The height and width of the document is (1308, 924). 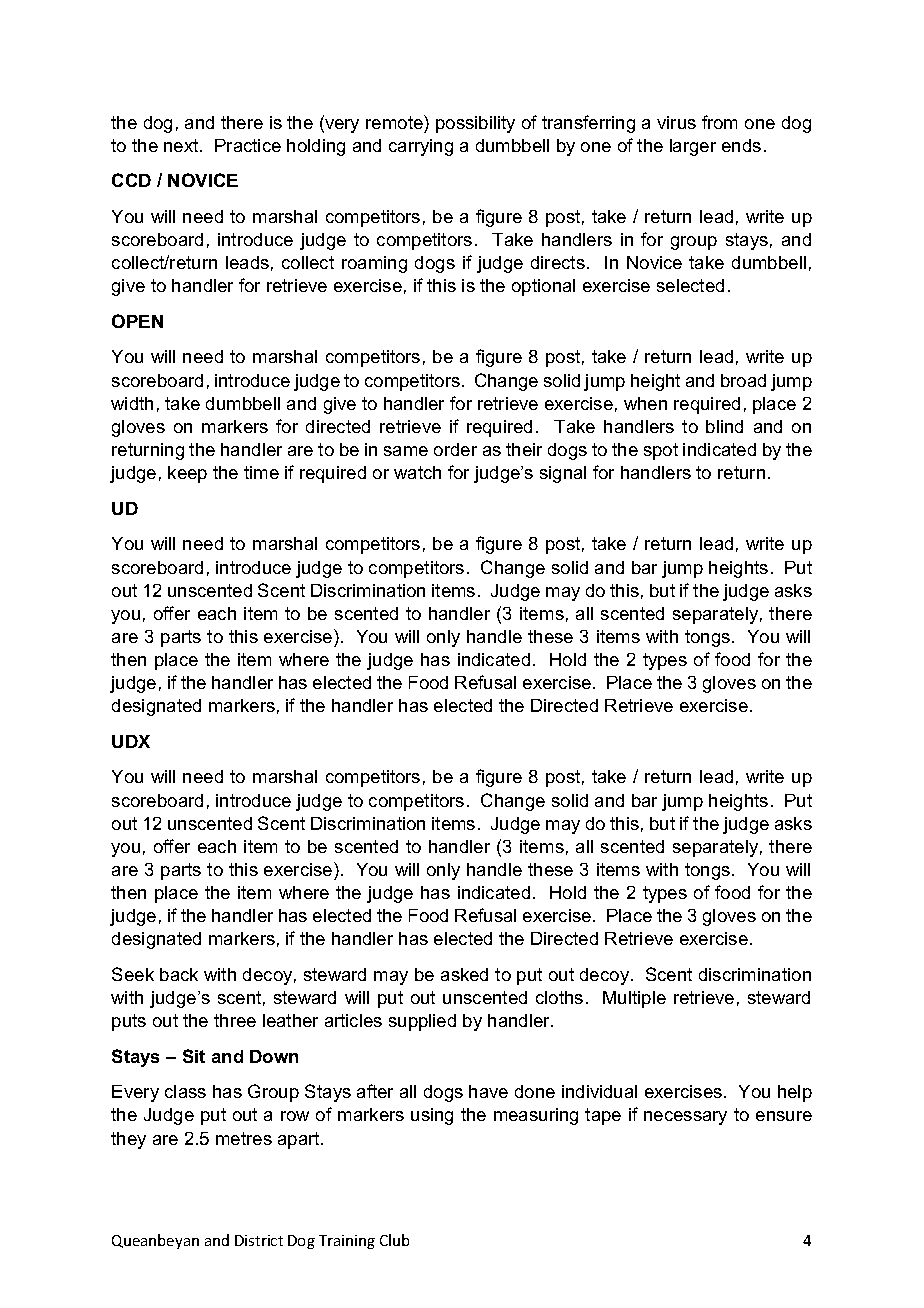 What do you see at coordinates (394, 1240) in the document?
I see `Club` at bounding box center [394, 1240].
